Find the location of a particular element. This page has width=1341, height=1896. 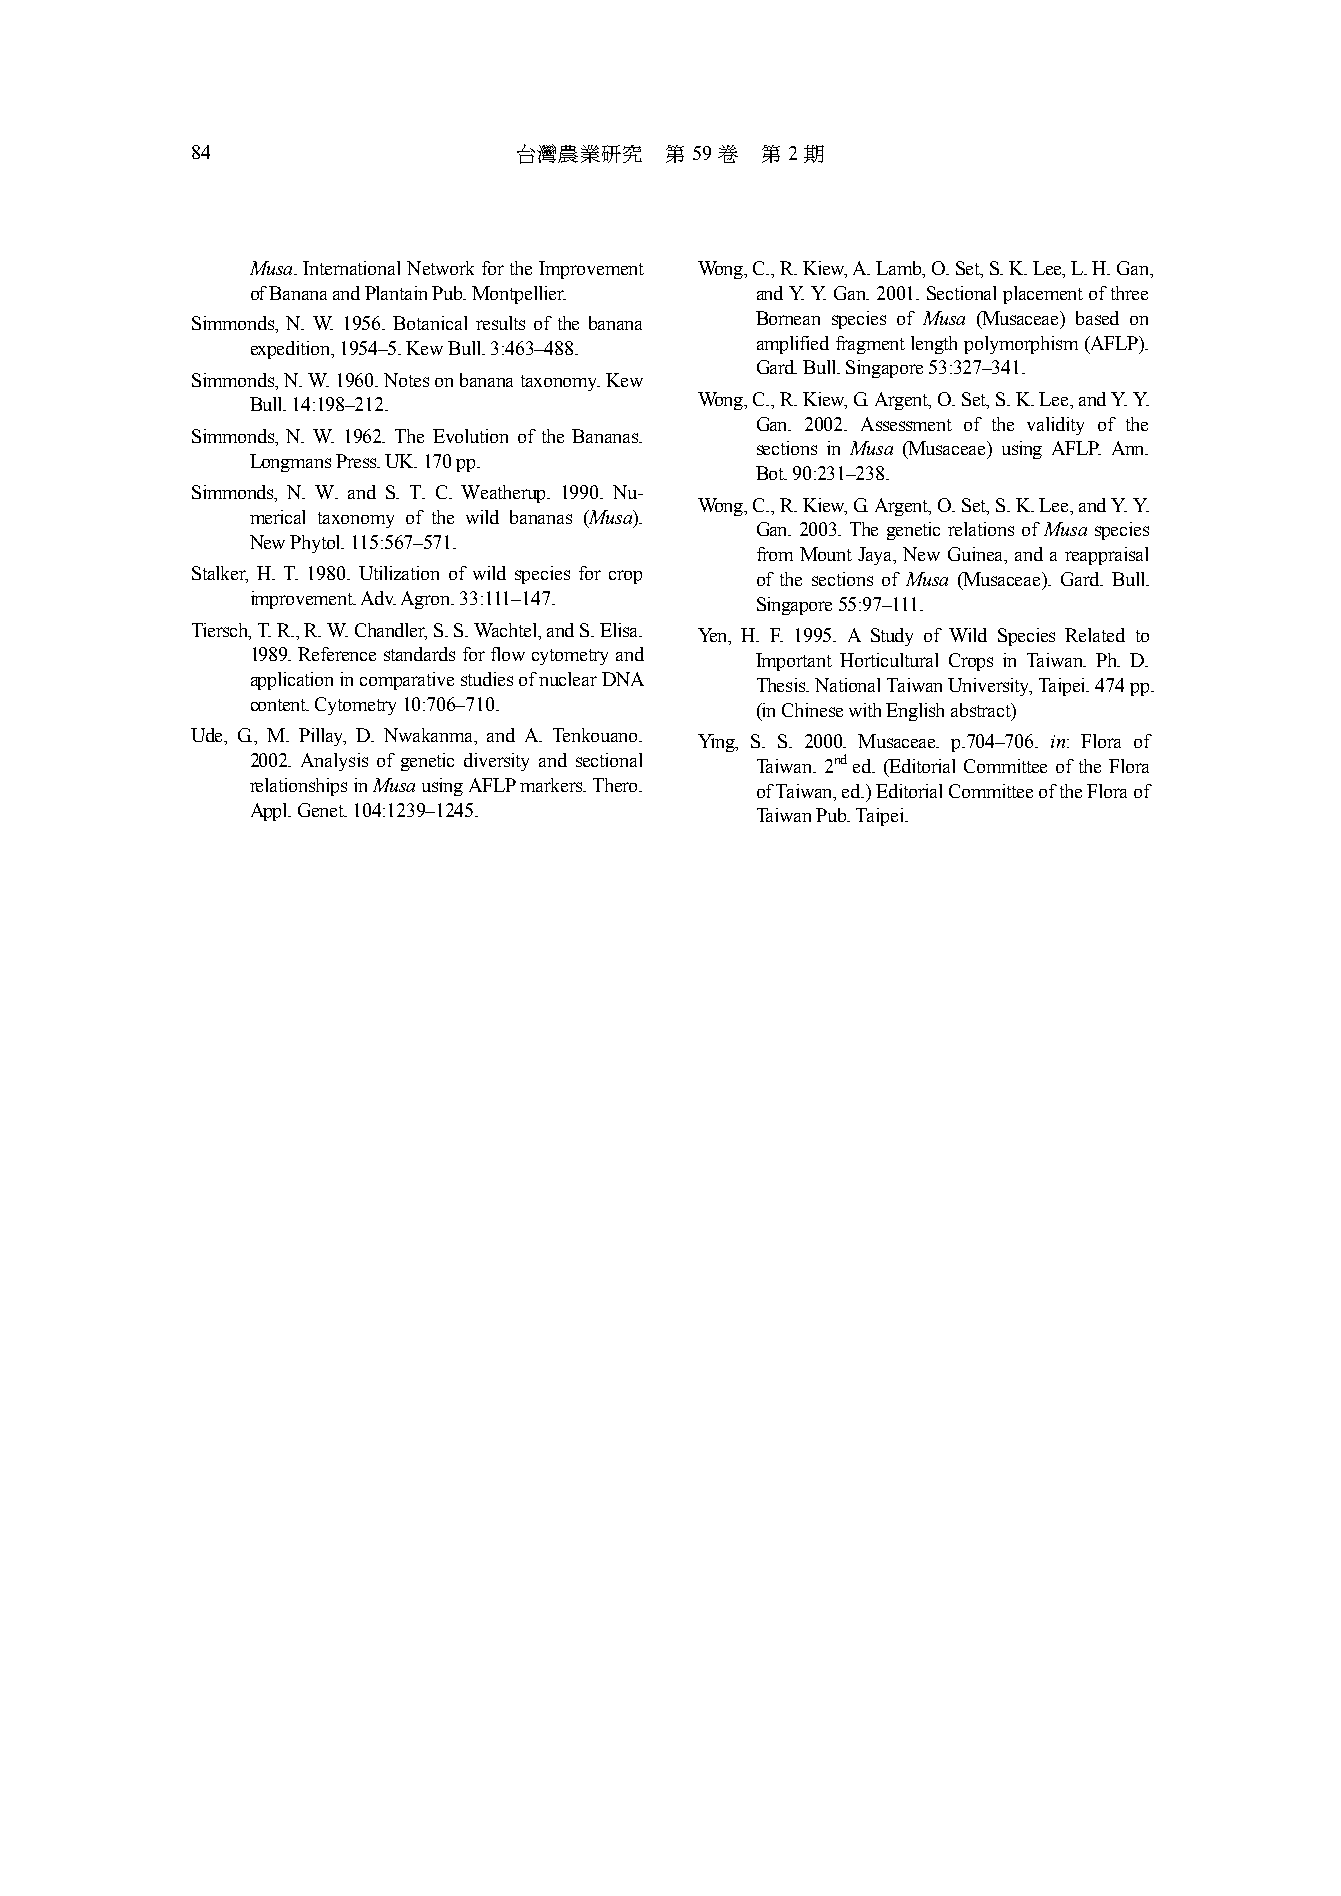

abstract is located at coordinates (982, 710).
